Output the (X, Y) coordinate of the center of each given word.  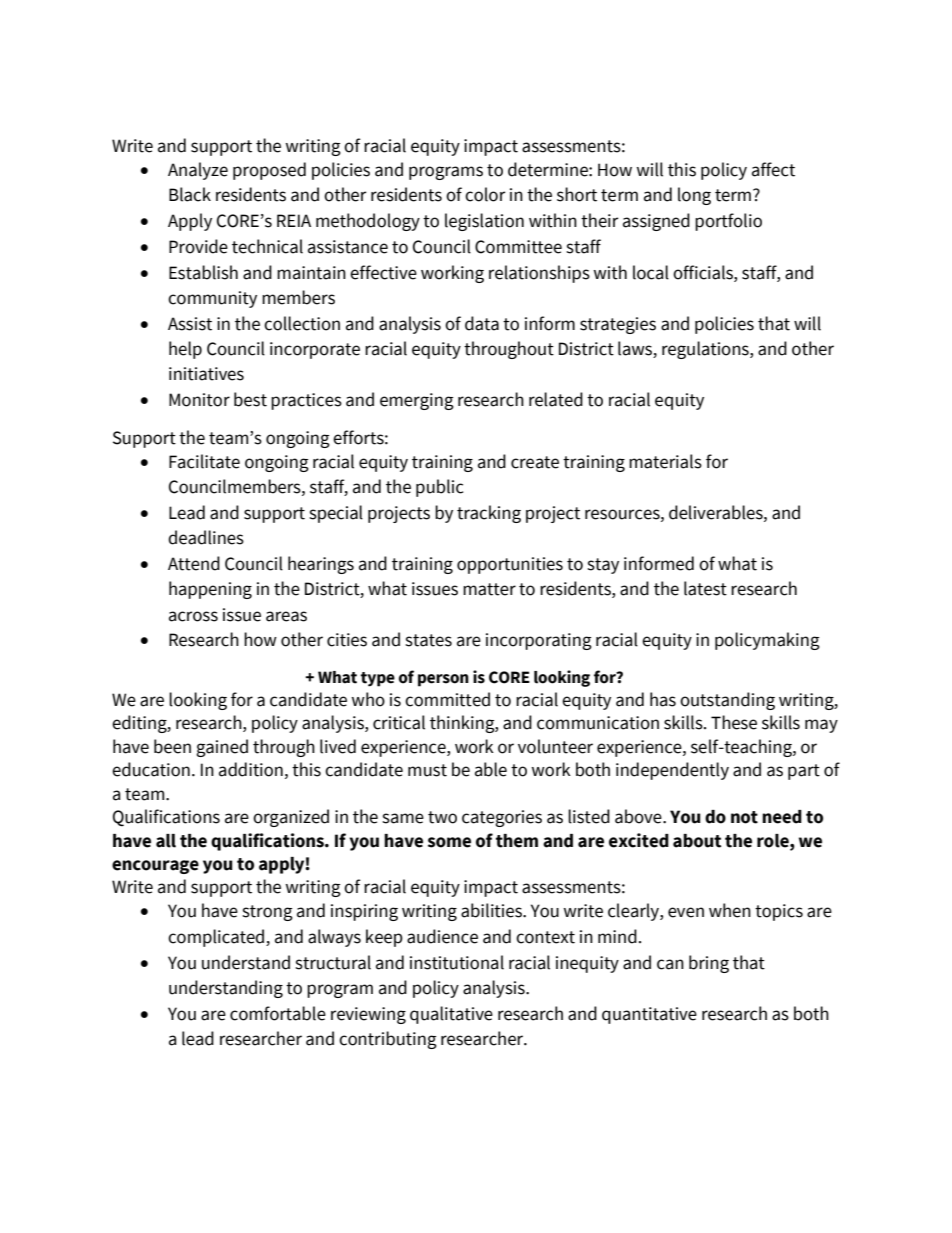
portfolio (728, 222)
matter (489, 589)
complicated (217, 938)
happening (210, 590)
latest (705, 588)
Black (190, 194)
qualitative (451, 1015)
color (485, 194)
